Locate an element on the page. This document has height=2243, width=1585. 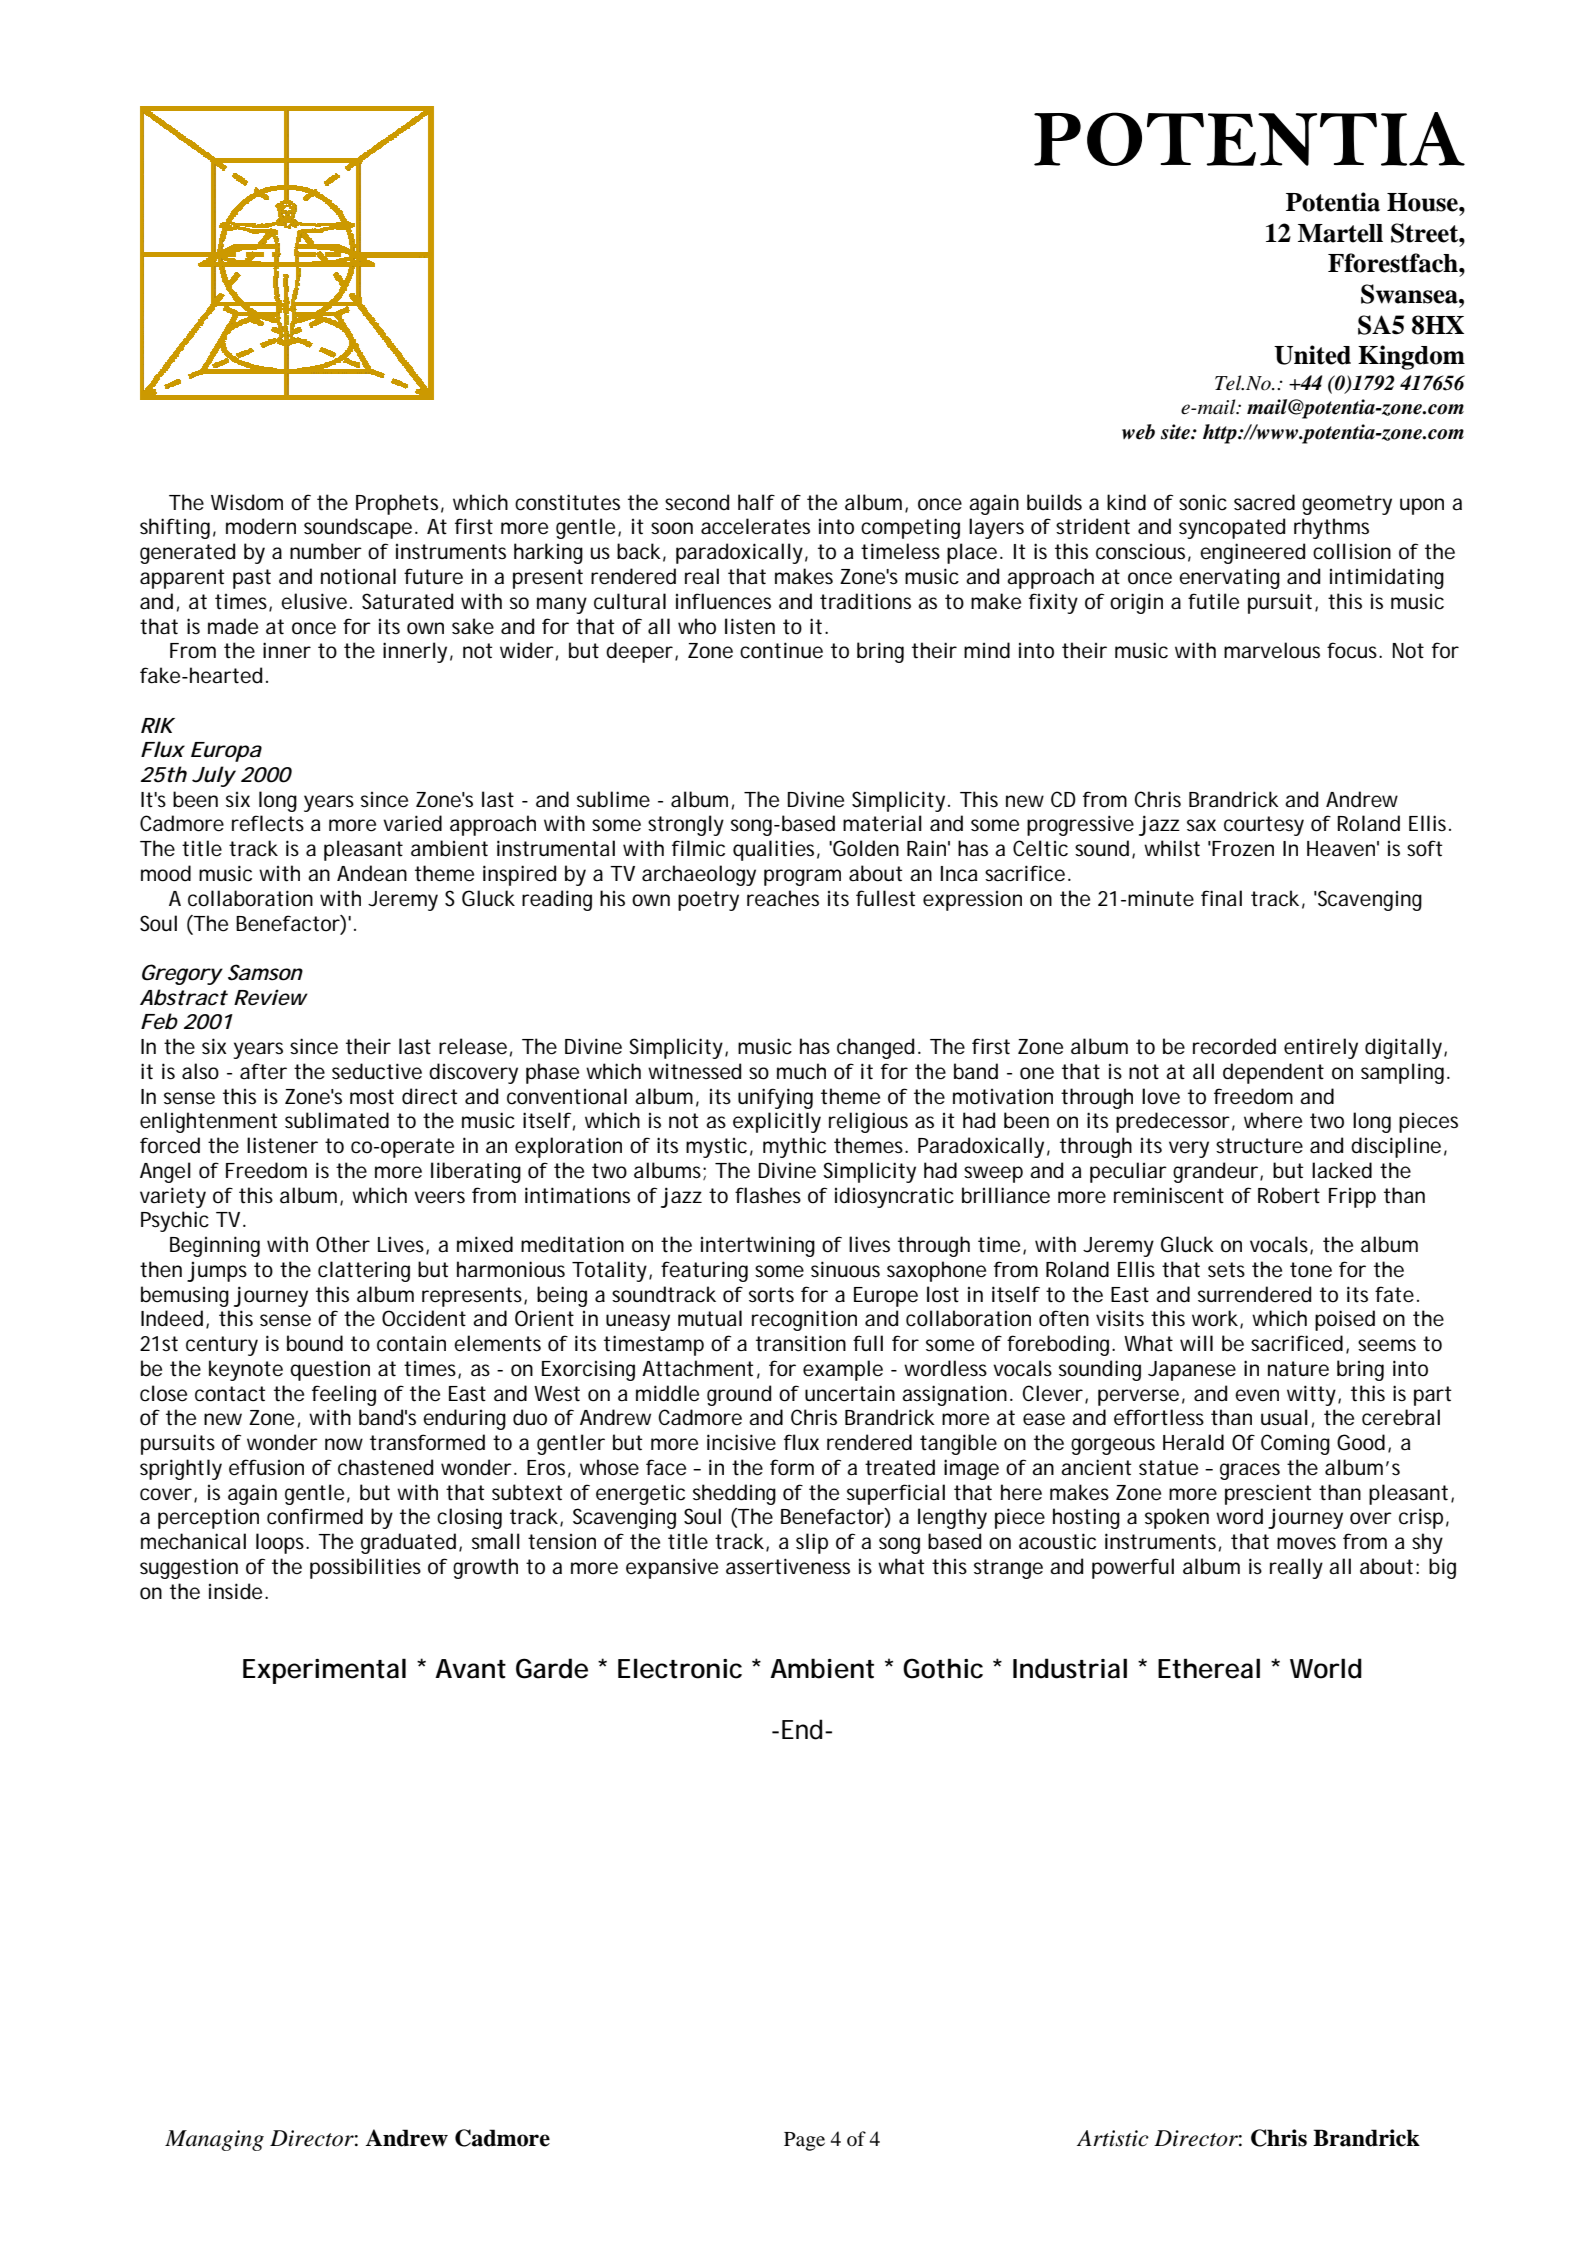
Artistic is located at coordinates (1113, 2138).
